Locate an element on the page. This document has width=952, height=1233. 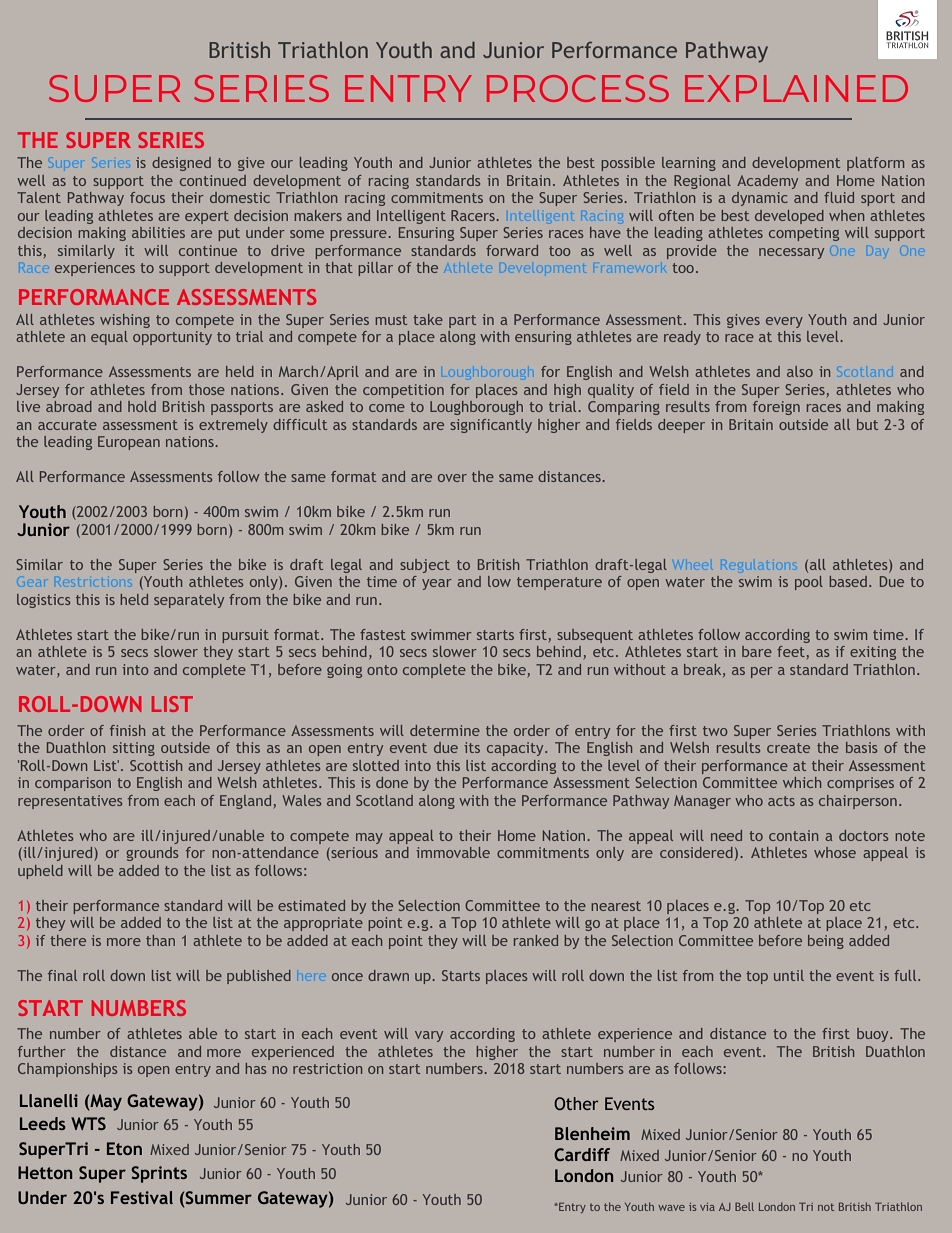
than is located at coordinates (160, 940).
